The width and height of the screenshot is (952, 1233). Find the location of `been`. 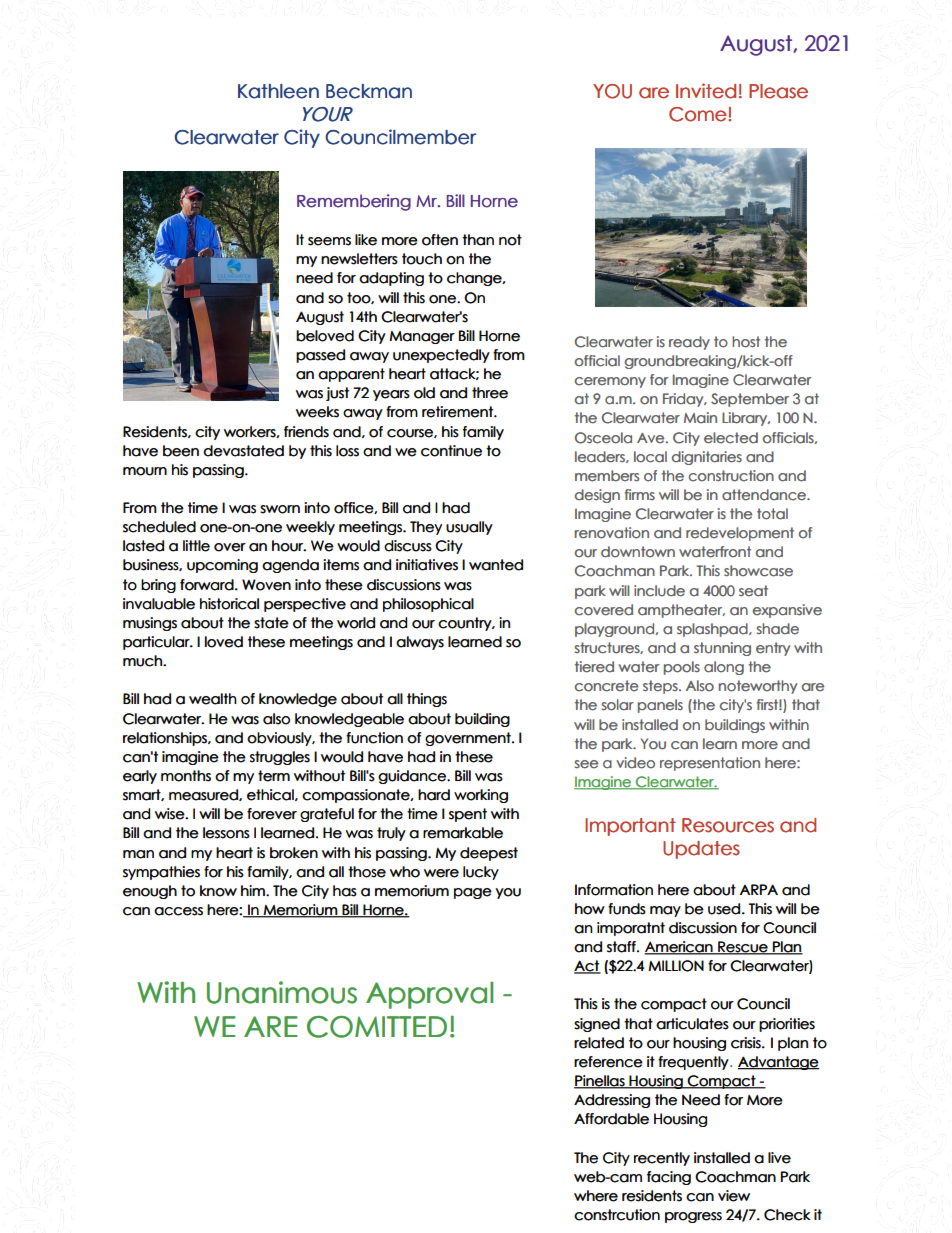

been is located at coordinates (181, 451).
